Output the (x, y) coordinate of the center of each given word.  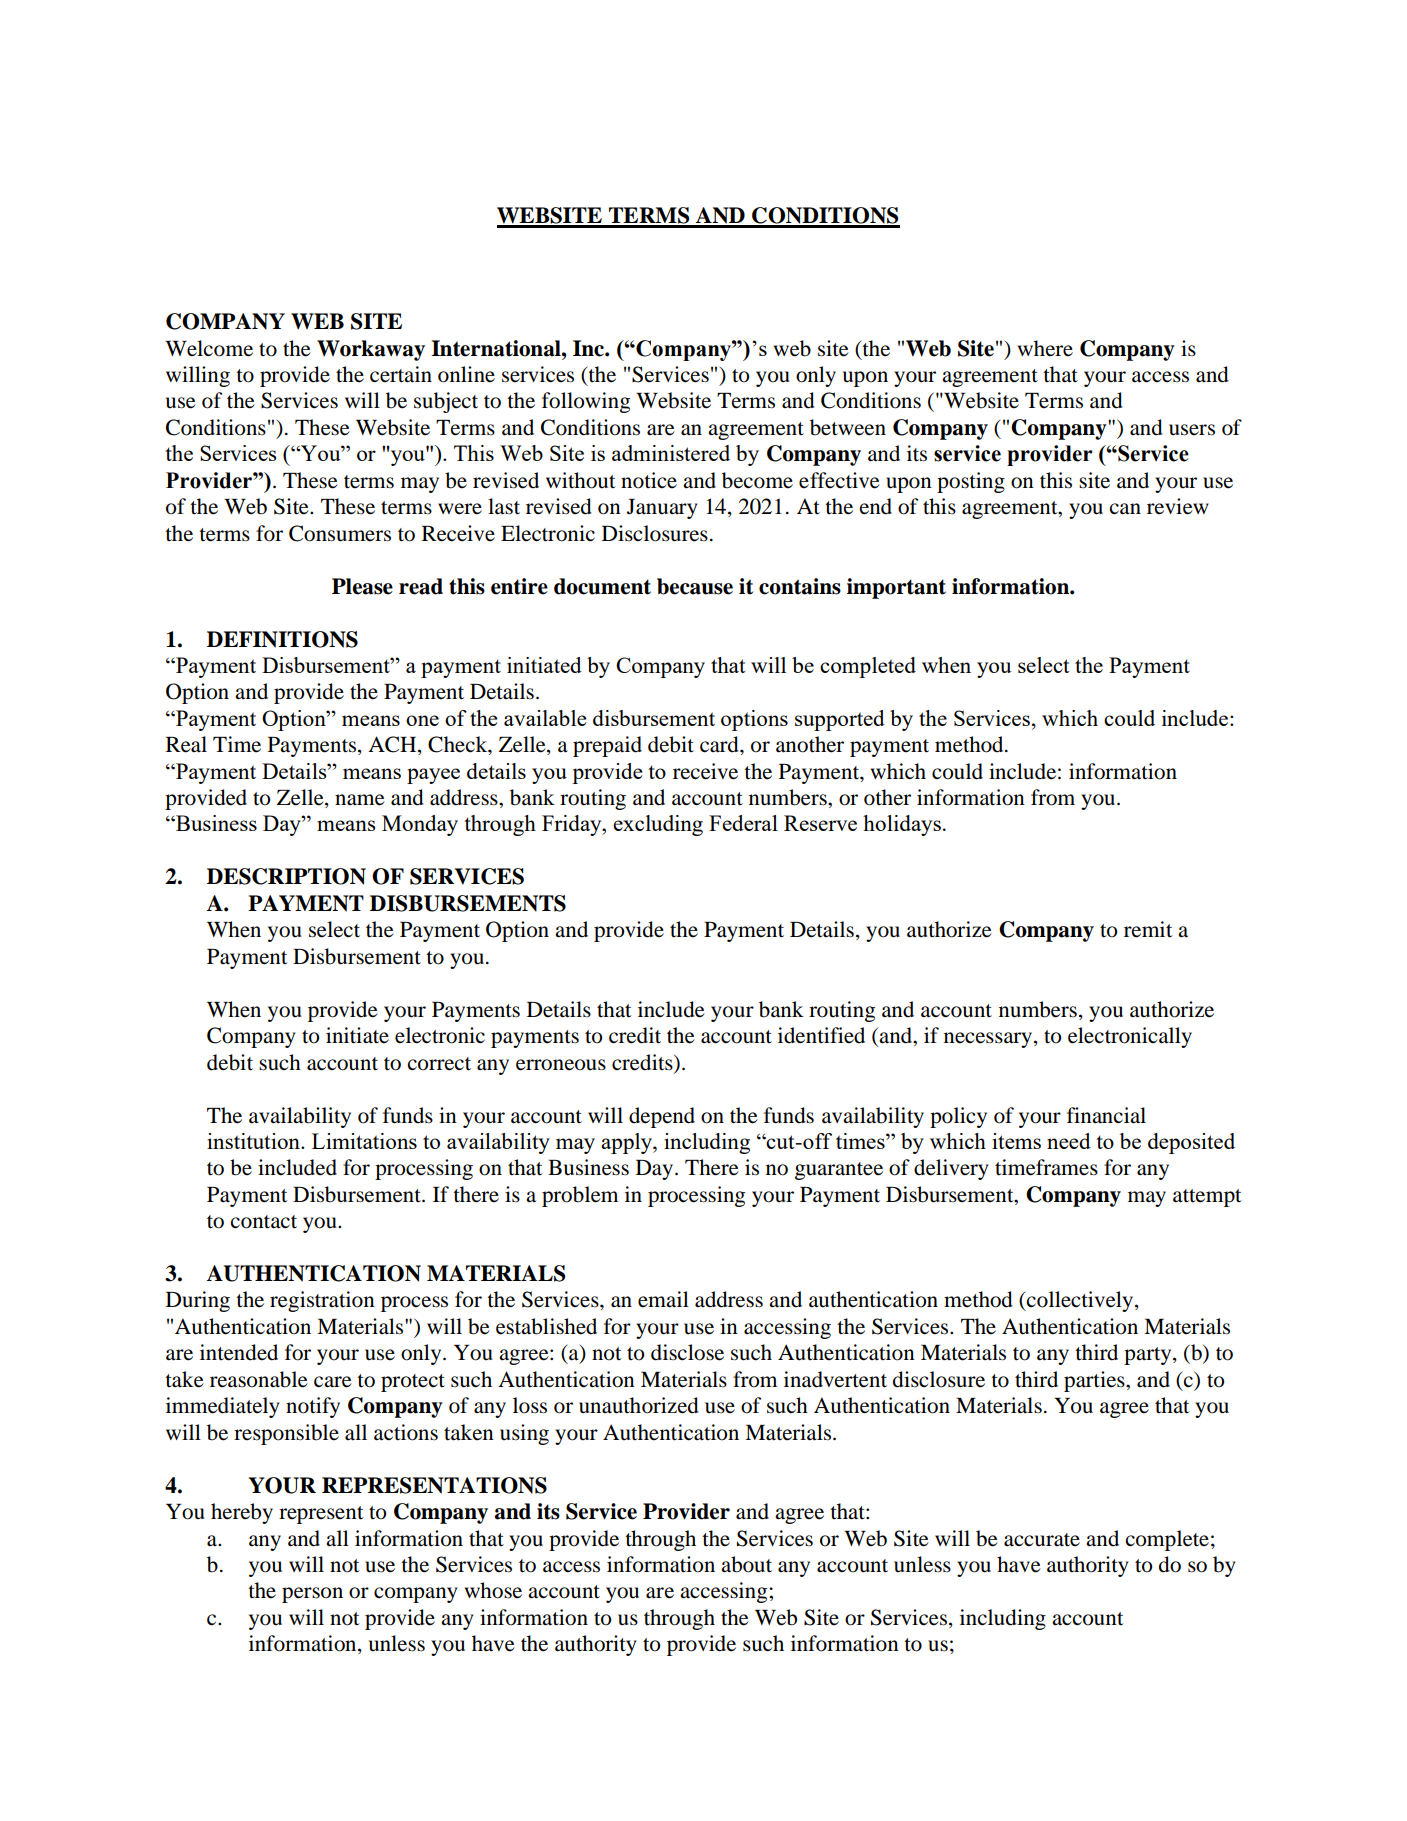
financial (1106, 1115)
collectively (1080, 1301)
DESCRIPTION (286, 876)
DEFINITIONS (282, 639)
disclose (687, 1352)
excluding (658, 825)
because (695, 586)
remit (1148, 929)
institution (254, 1141)
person (312, 1595)
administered (671, 453)
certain (401, 374)
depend (662, 1117)
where (1045, 348)
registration (322, 1301)
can (1125, 509)
